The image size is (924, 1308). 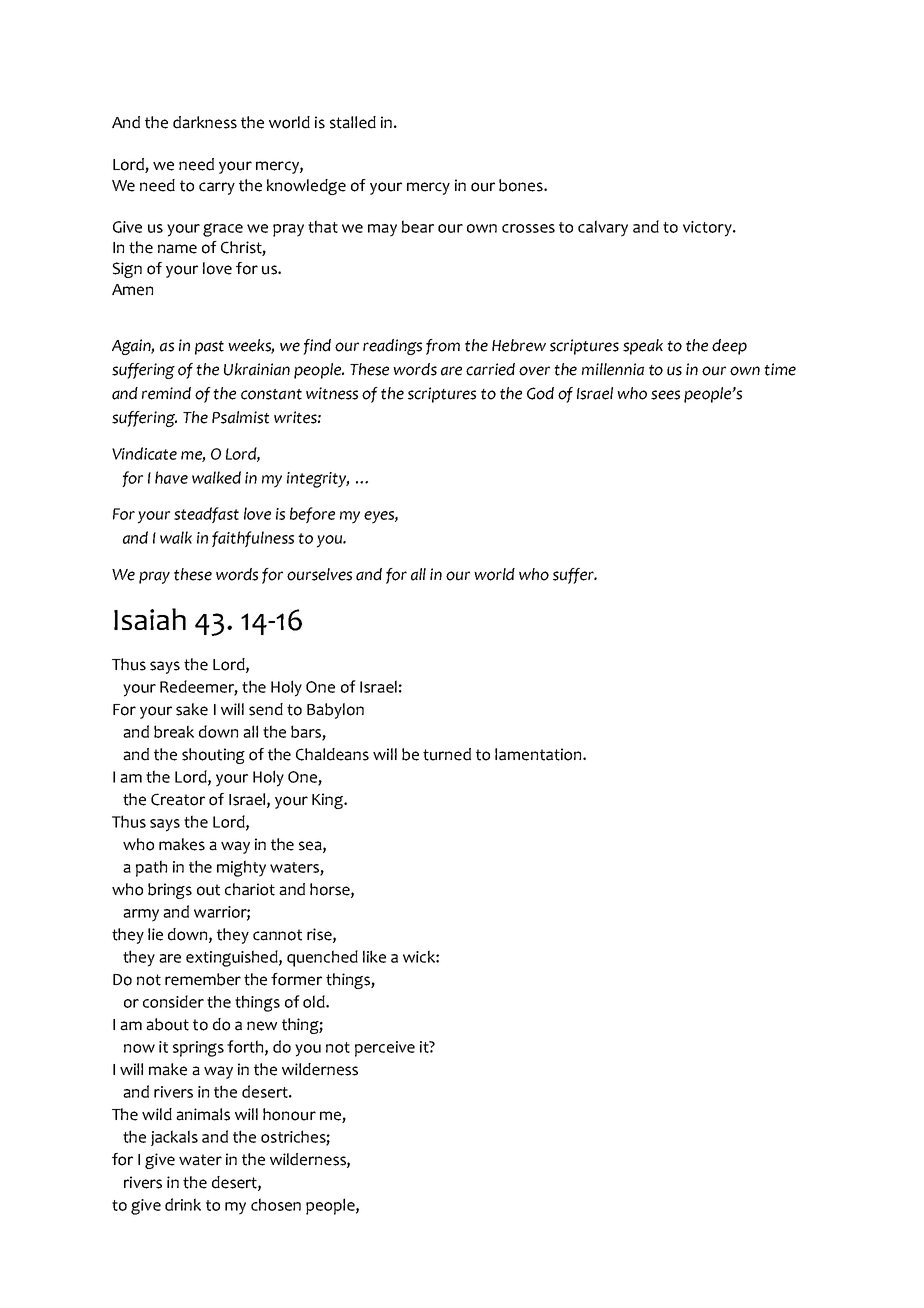 I want to click on like, so click(x=374, y=956).
